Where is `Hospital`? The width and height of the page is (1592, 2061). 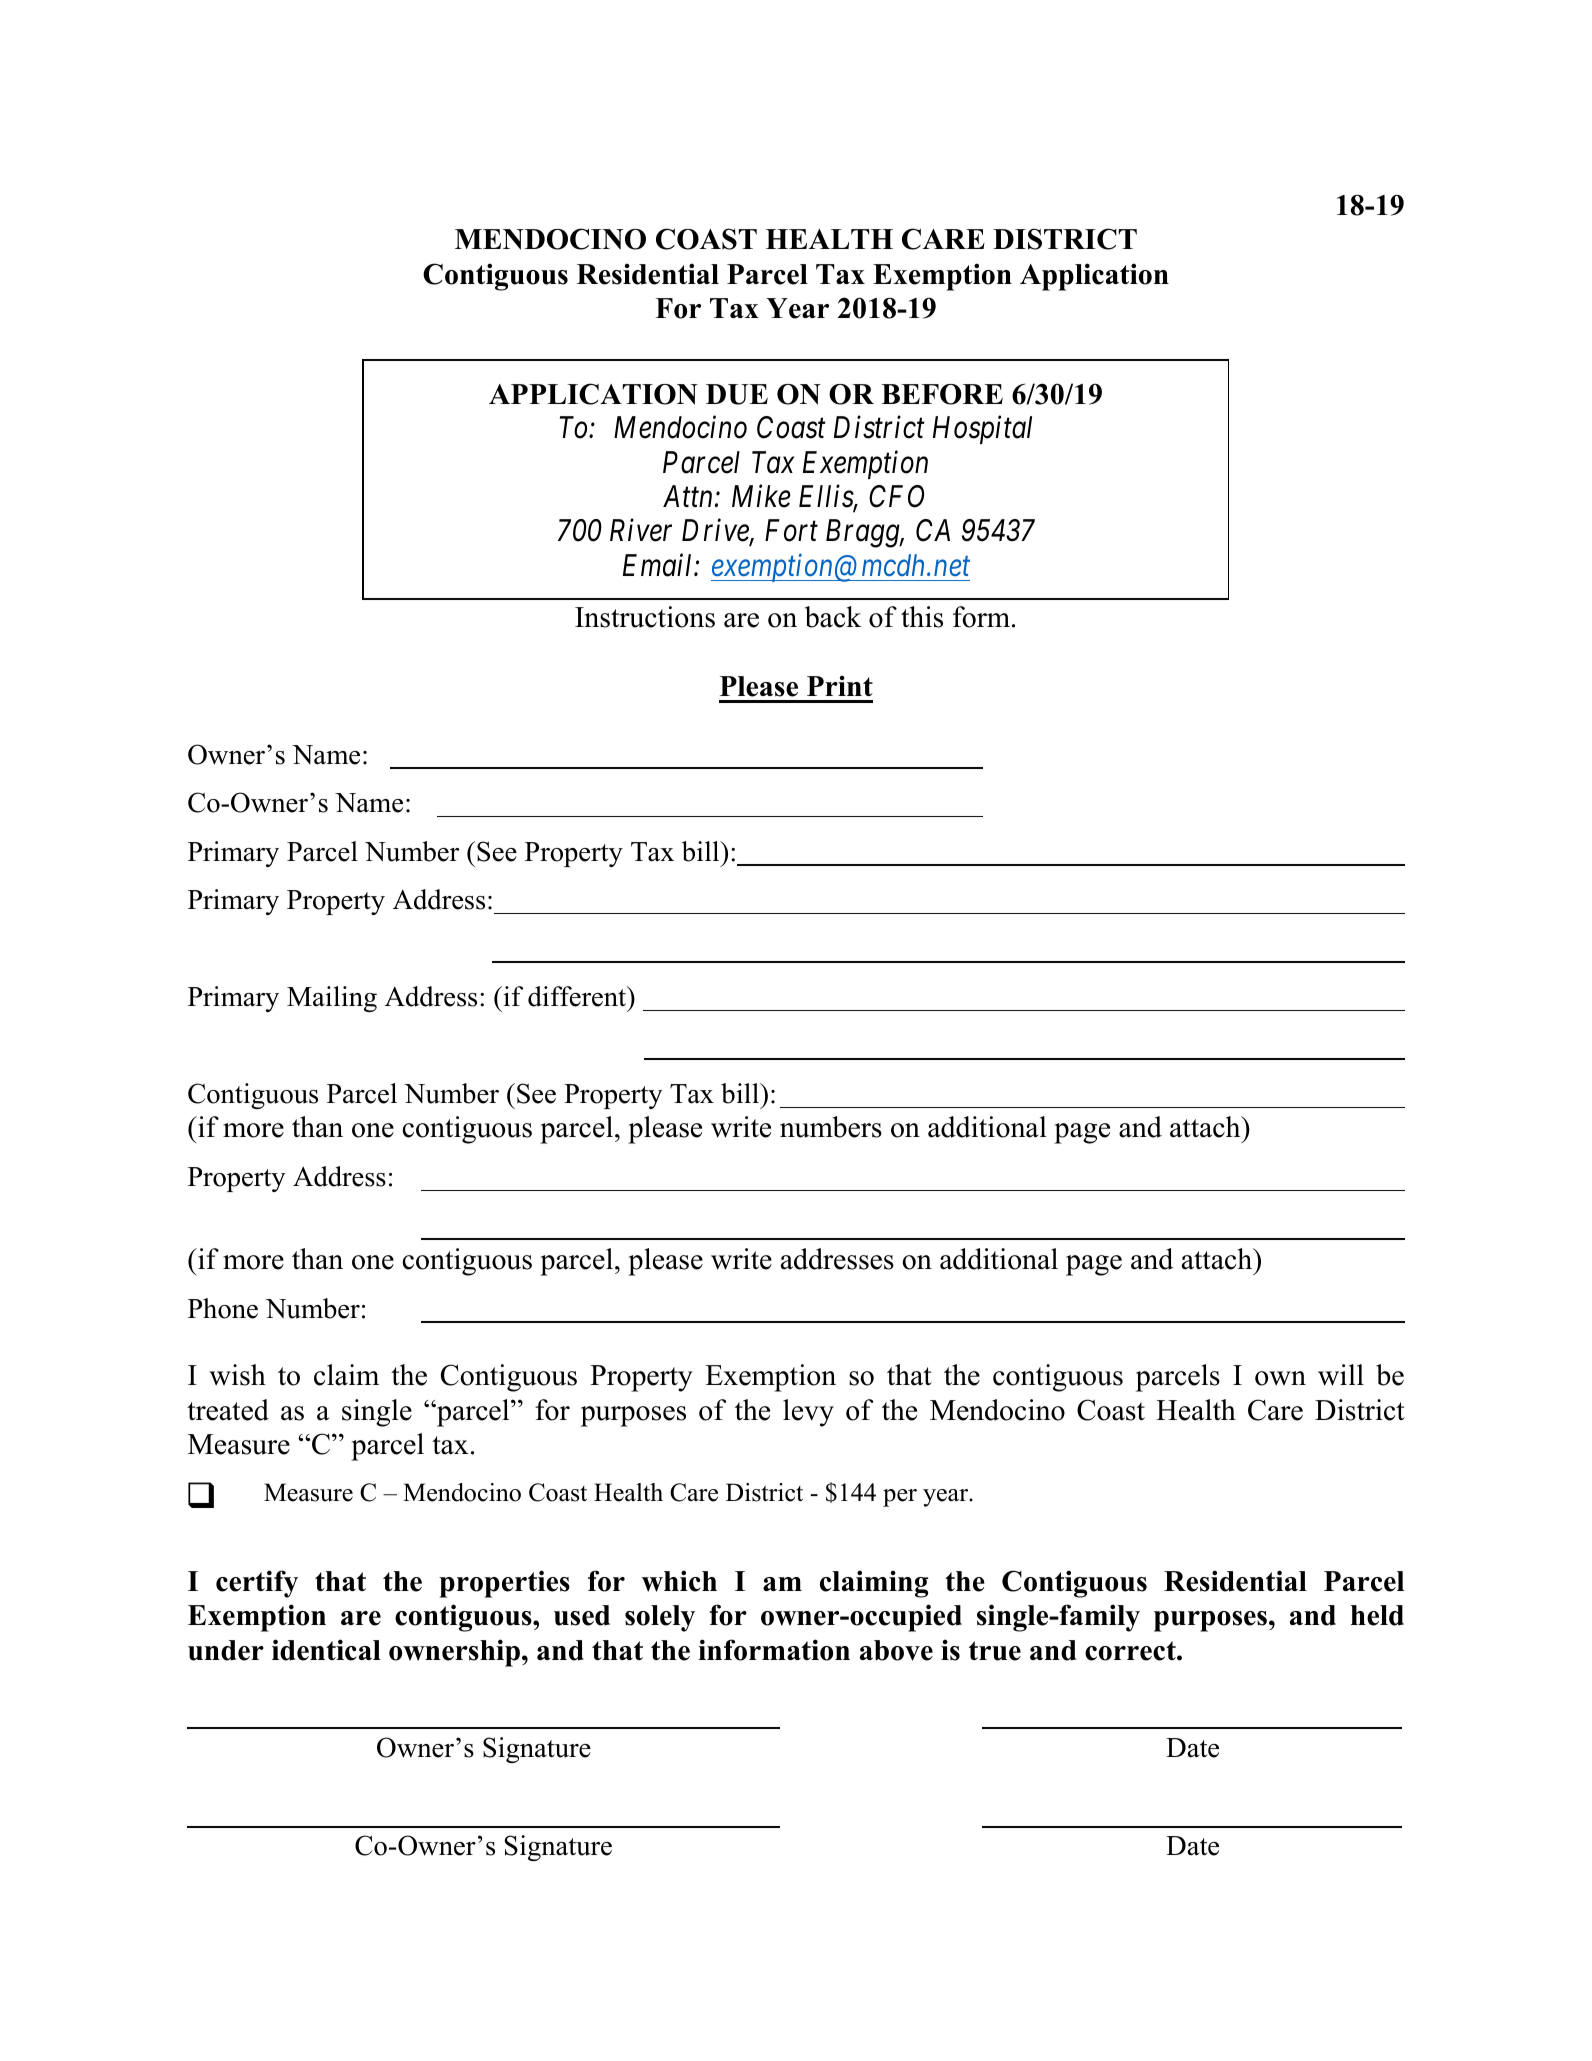 Hospital is located at coordinates (982, 430).
